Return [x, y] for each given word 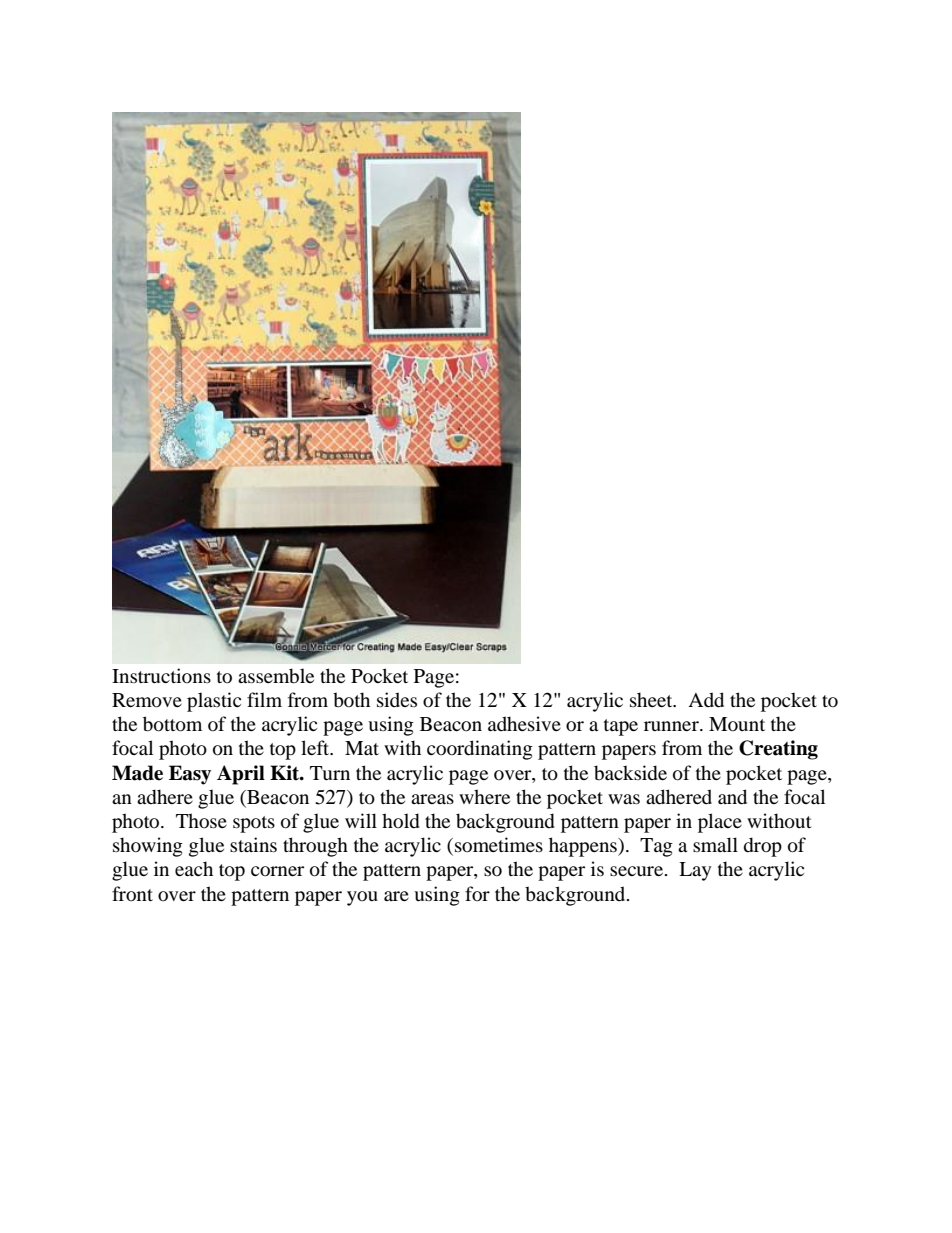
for [477, 894]
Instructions [161, 676]
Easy [190, 775]
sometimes [499, 845]
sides [397, 699]
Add [706, 700]
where [484, 796]
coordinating [480, 750]
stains [253, 844]
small [715, 844]
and [732, 797]
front [132, 894]
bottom [172, 724]
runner [672, 726]
